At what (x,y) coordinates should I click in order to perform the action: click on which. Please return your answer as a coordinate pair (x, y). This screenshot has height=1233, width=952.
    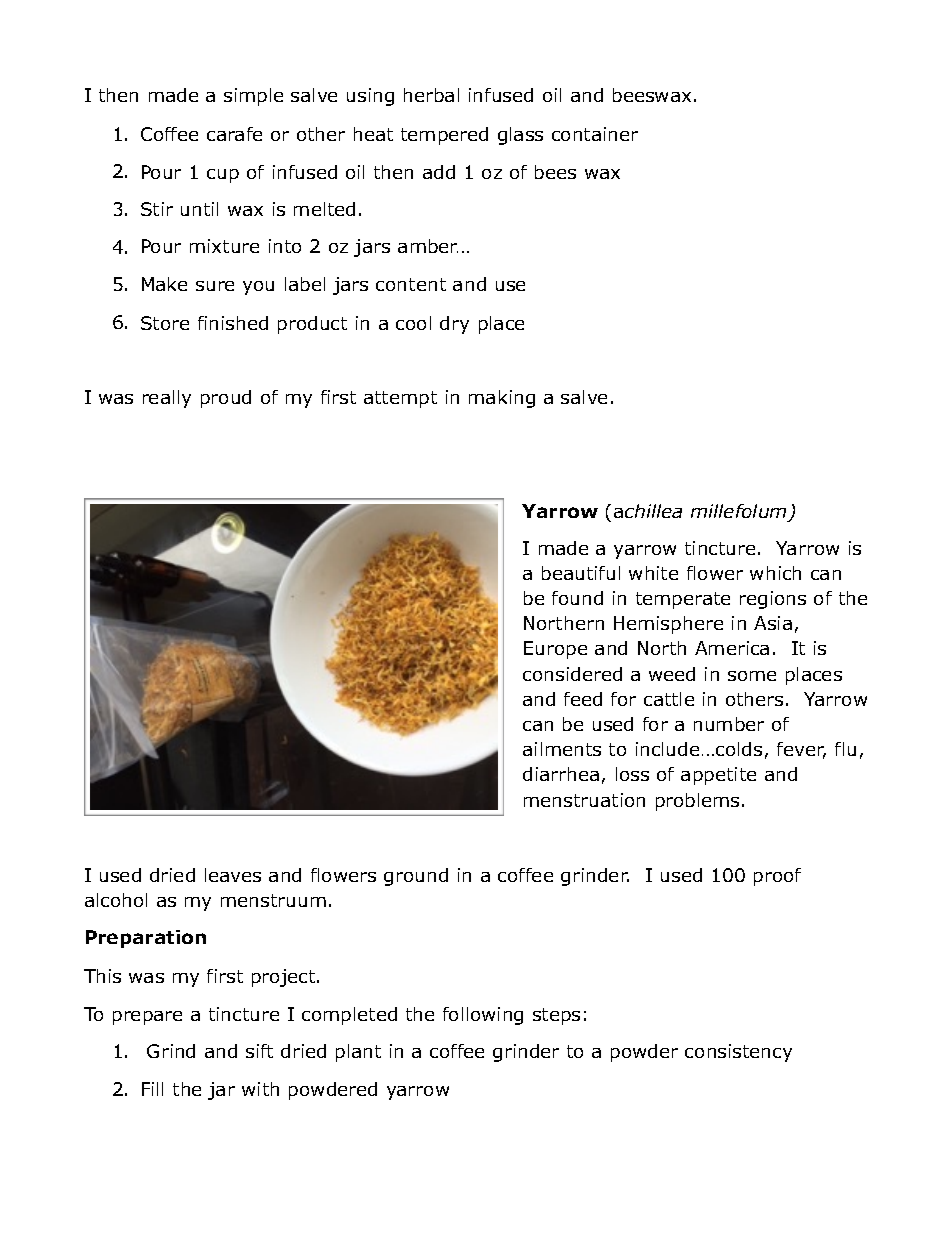
    Looking at the image, I should click on (775, 573).
